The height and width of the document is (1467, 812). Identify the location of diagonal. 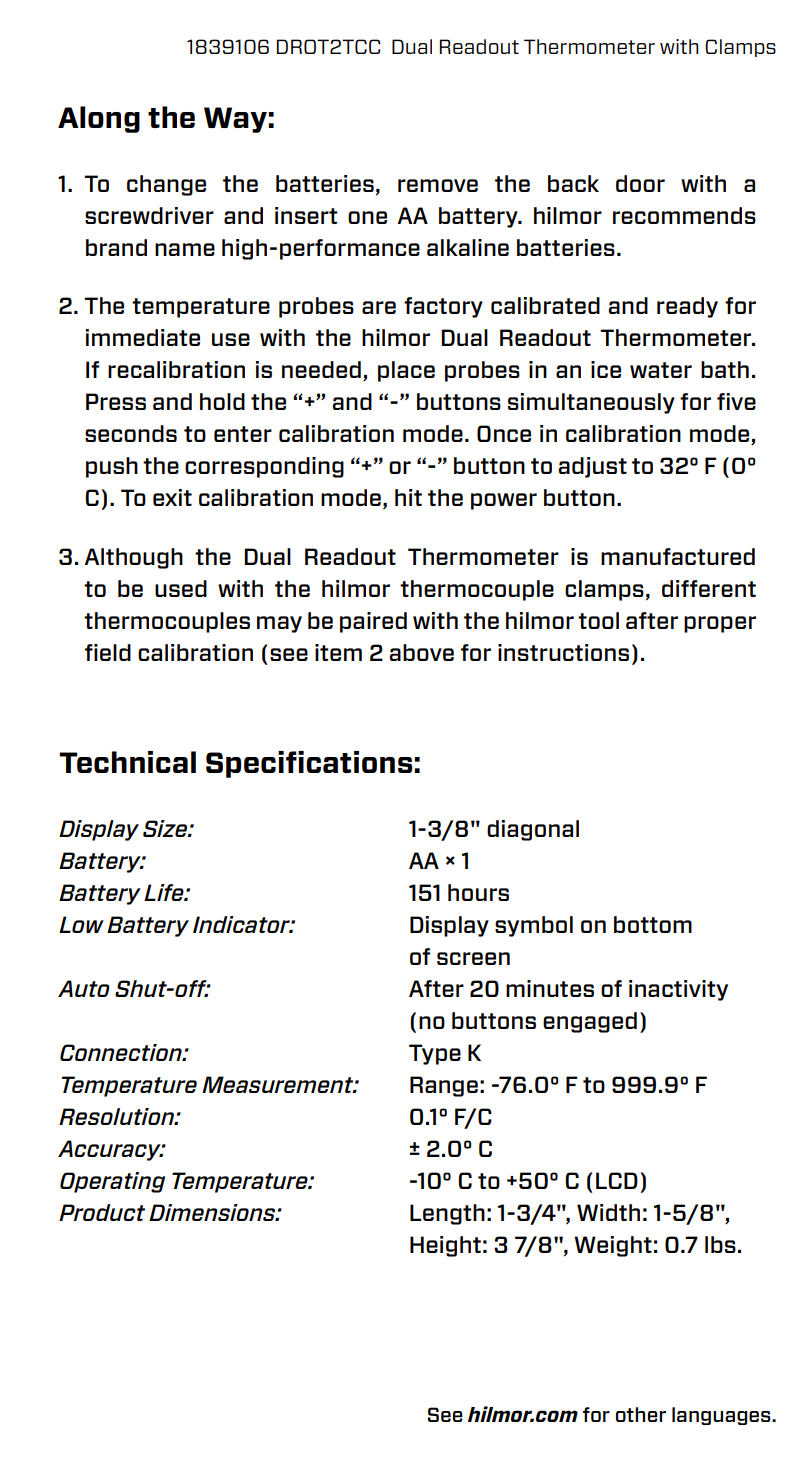
(533, 830).
